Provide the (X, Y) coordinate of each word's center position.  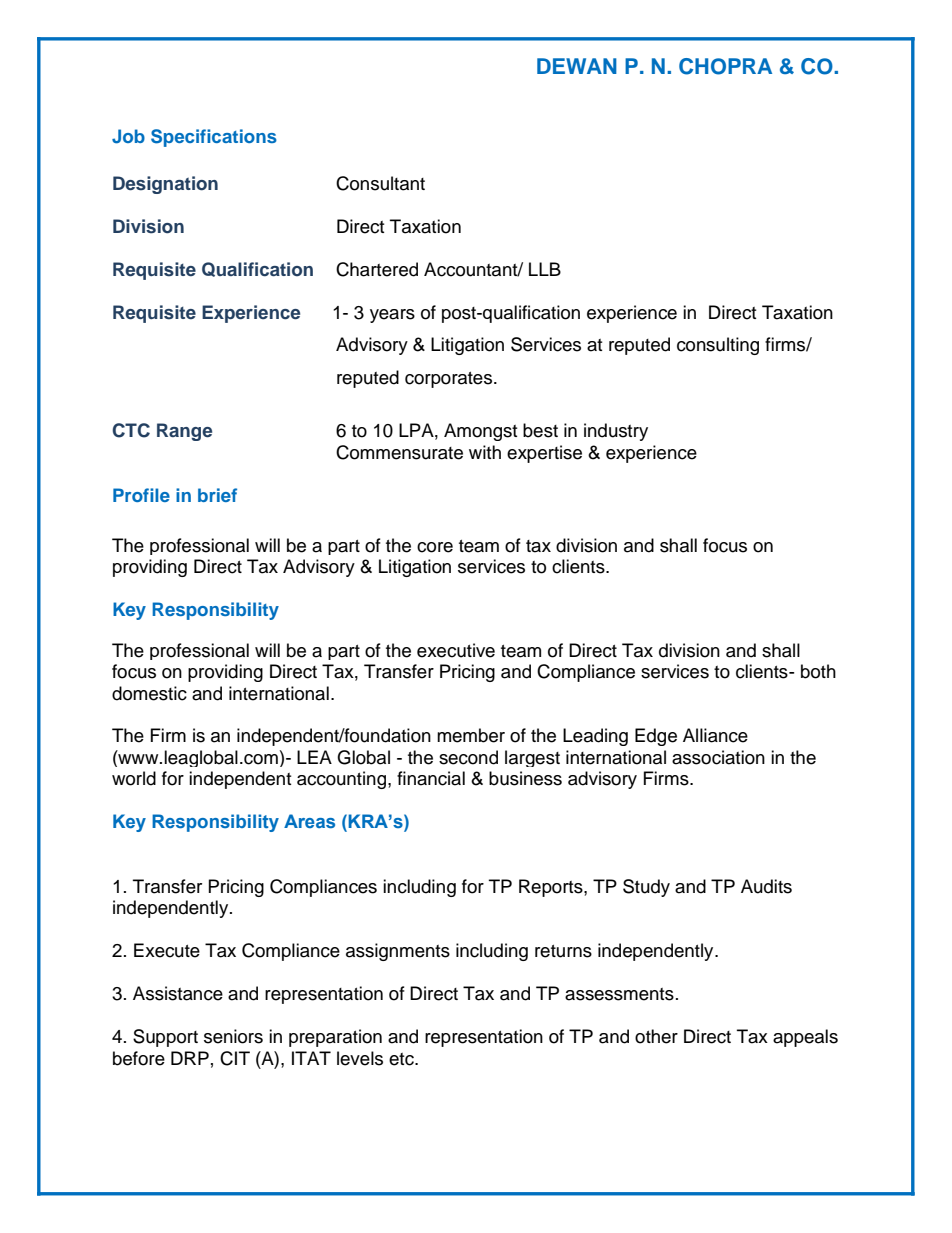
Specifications (214, 138)
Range (184, 432)
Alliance (715, 735)
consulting (718, 346)
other (656, 1036)
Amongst (480, 432)
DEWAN (577, 66)
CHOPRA (725, 66)
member (471, 735)
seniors (233, 1036)
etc (402, 1059)
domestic (149, 693)
